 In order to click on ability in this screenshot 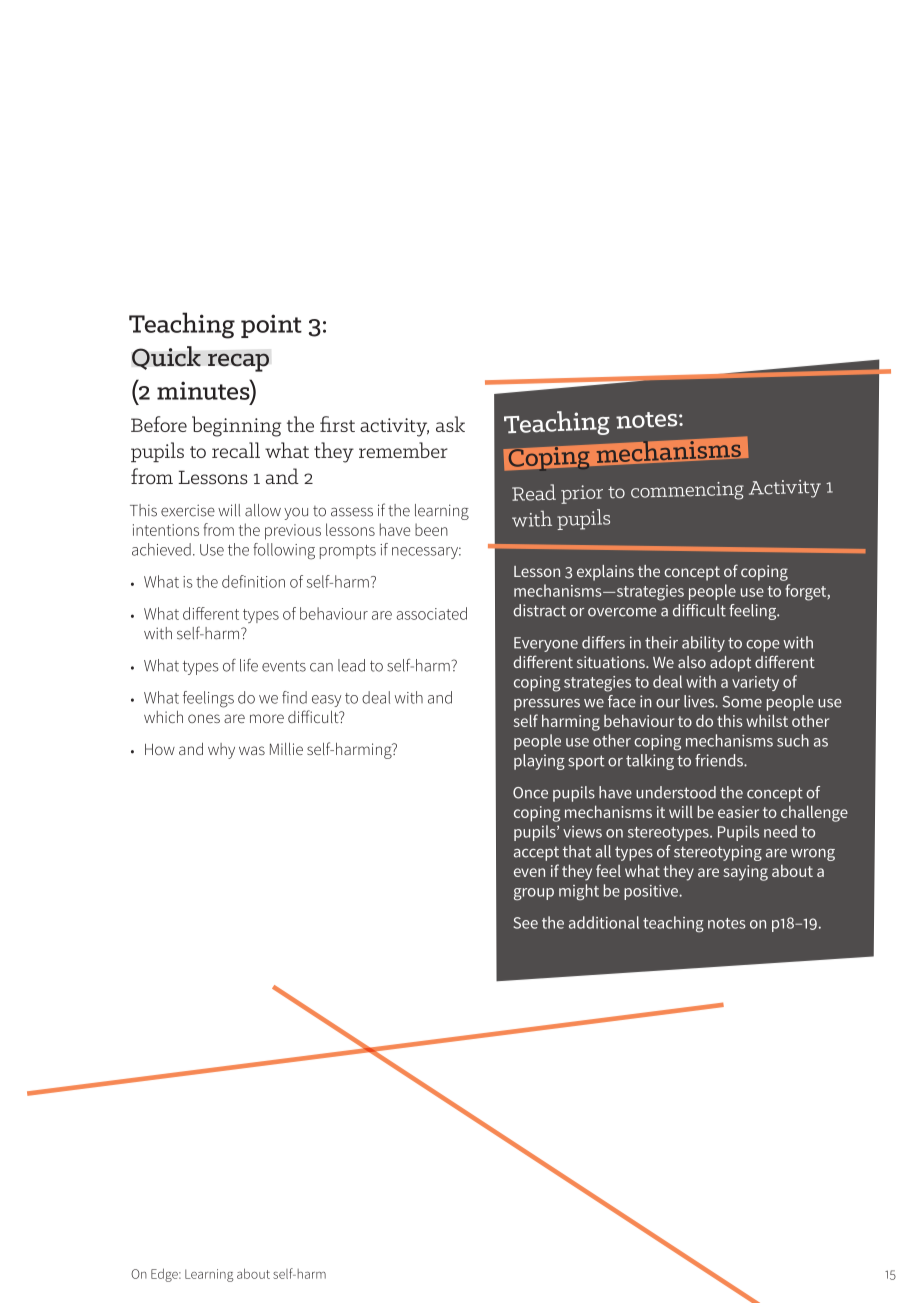, I will do `click(703, 644)`.
